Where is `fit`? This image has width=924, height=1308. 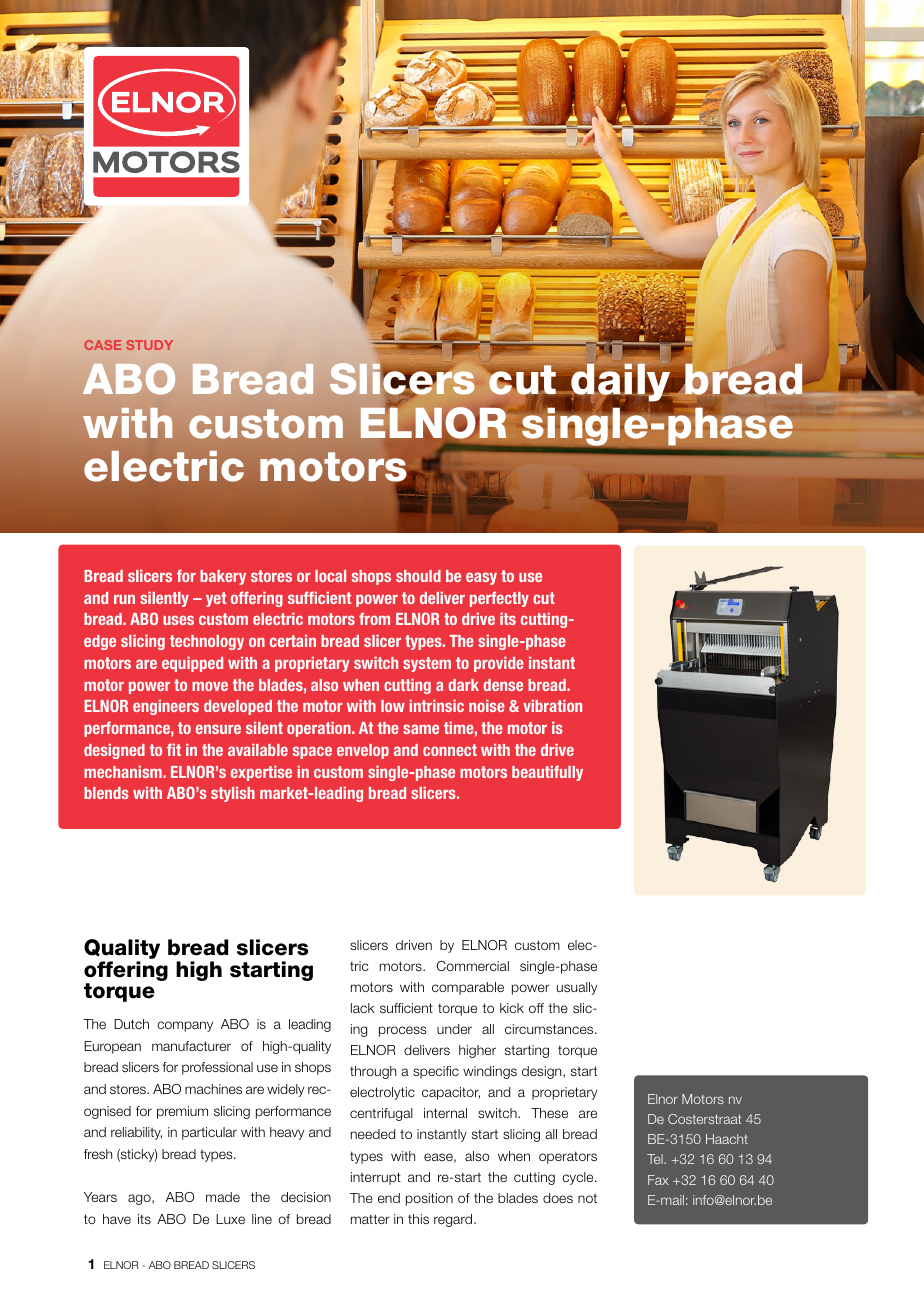 fit is located at coordinates (174, 749).
